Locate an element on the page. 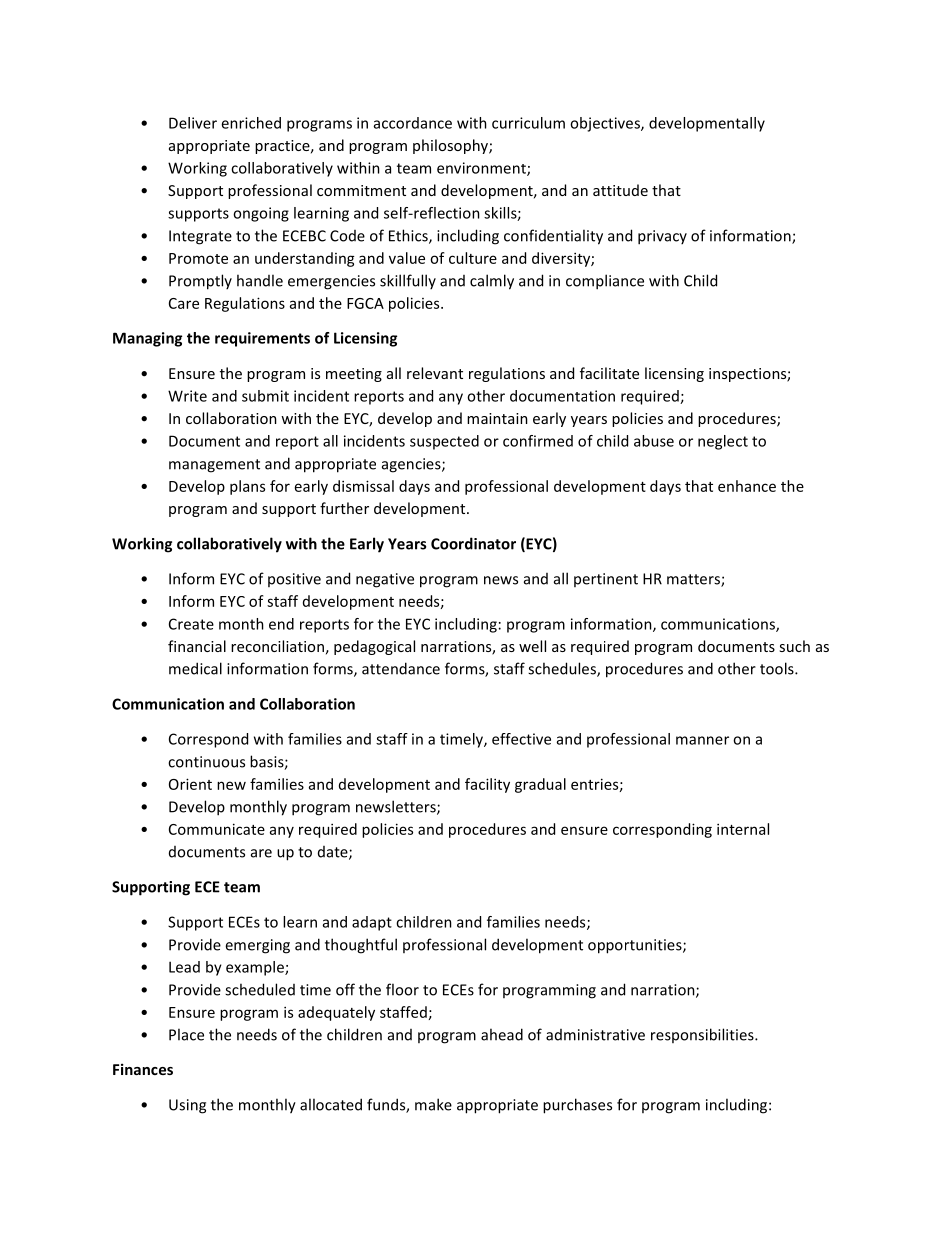 The height and width of the image is (1233, 952). responsibilities is located at coordinates (703, 1035).
